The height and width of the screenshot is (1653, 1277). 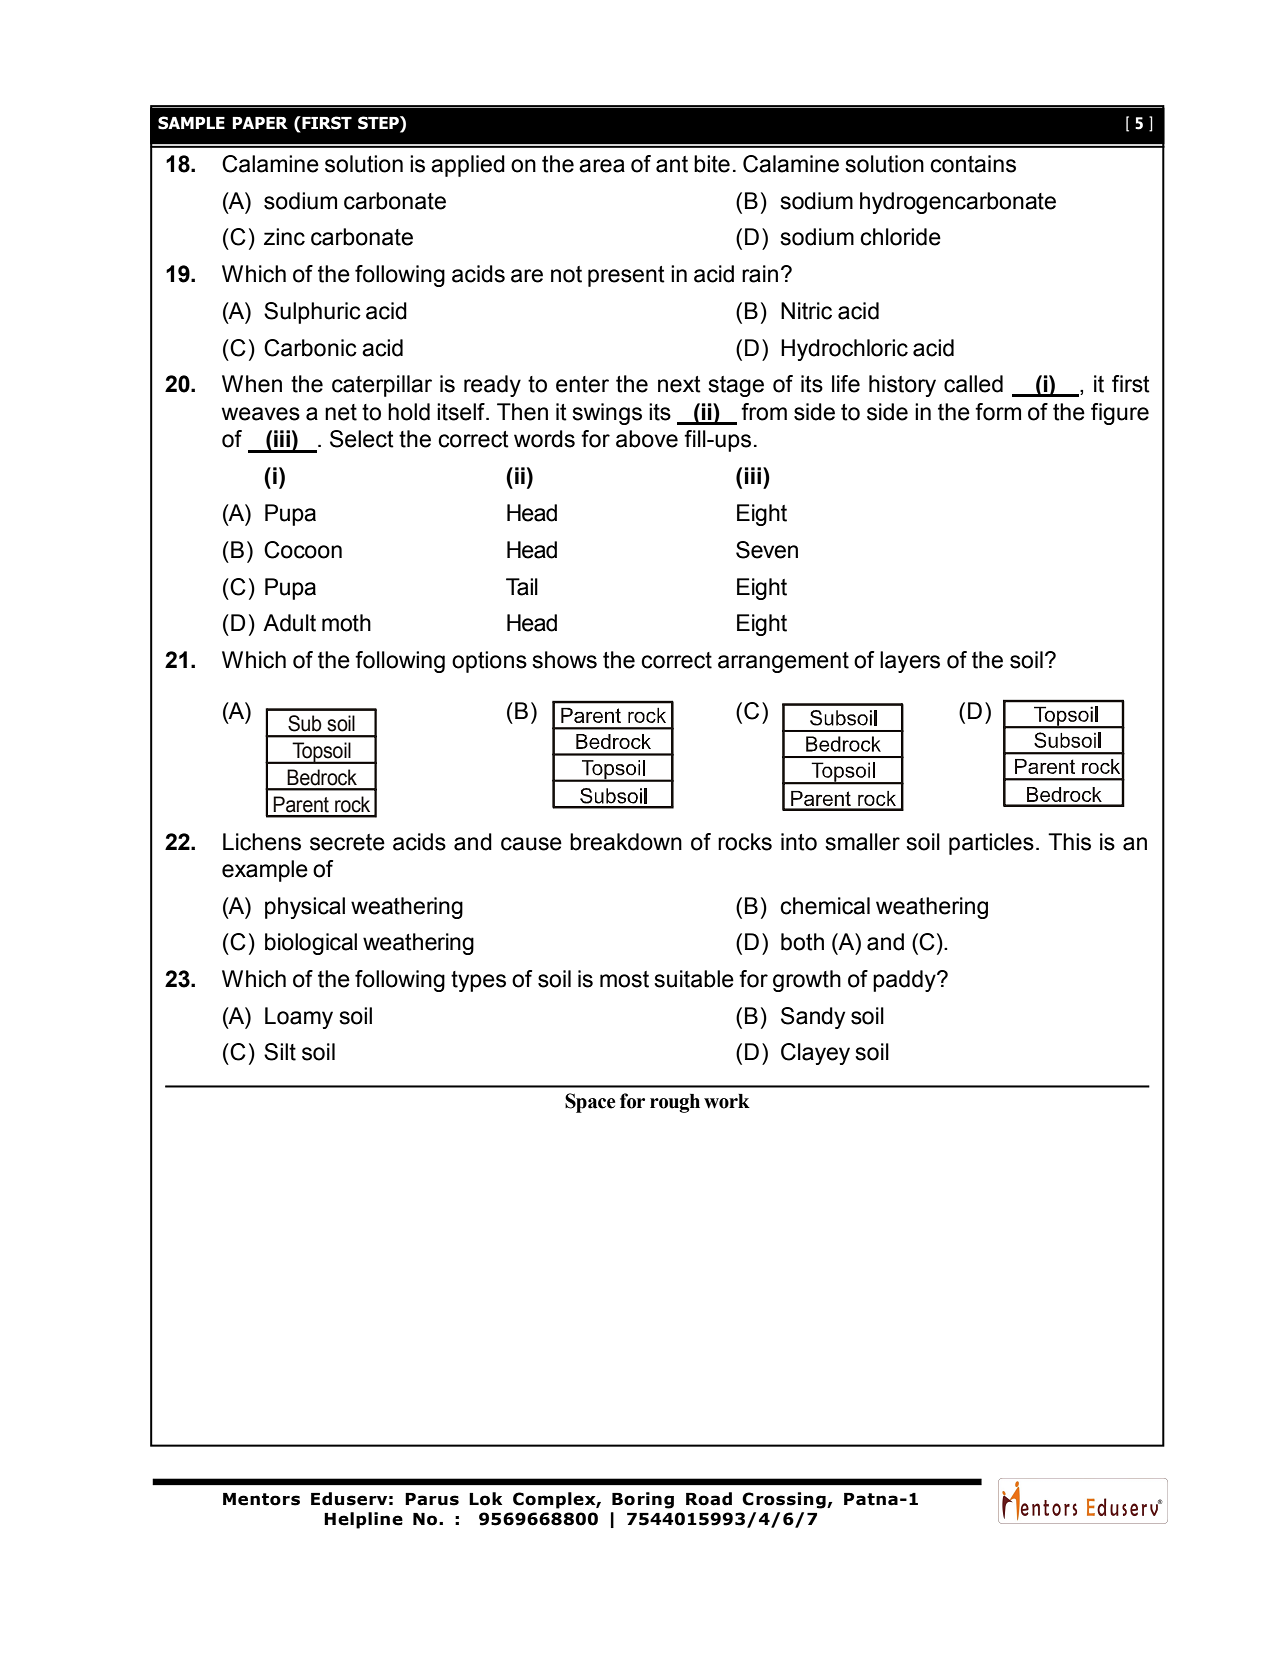 I want to click on contains, so click(x=973, y=164).
